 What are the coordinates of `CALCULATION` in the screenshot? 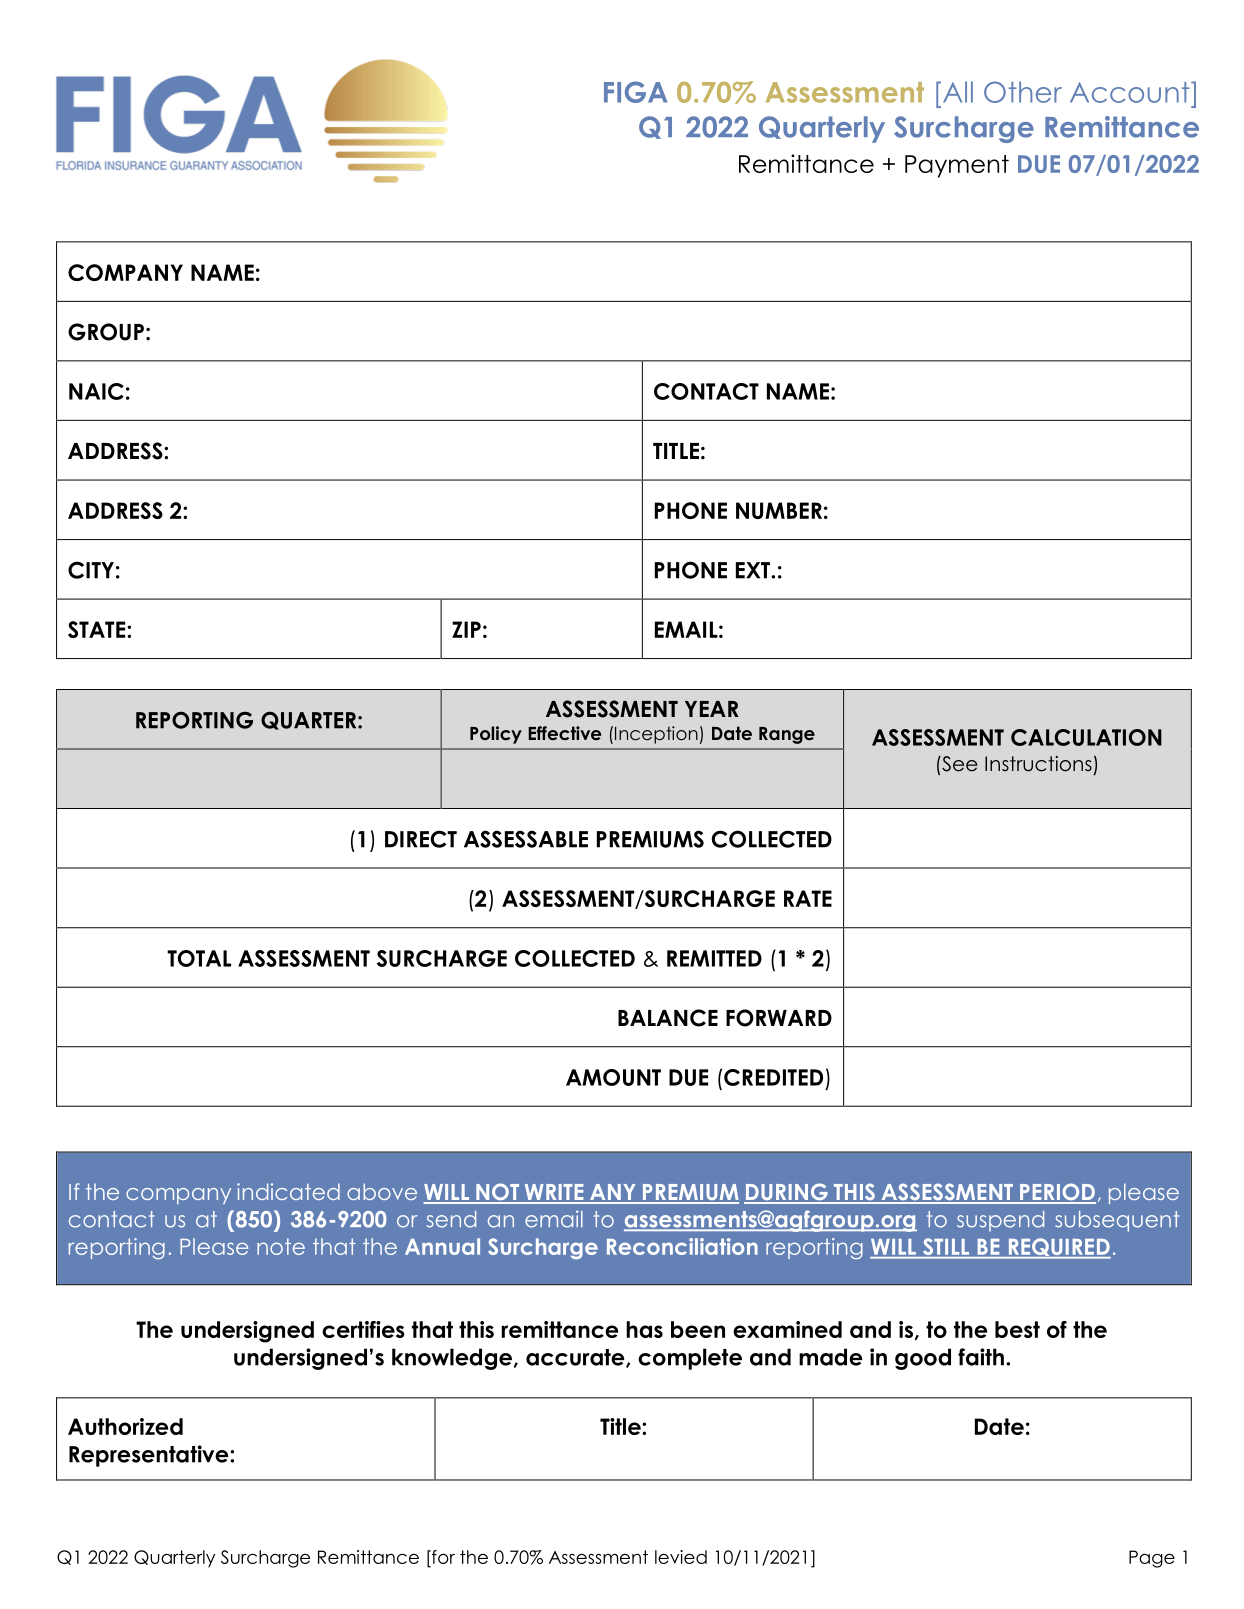 It's located at (1086, 737).
